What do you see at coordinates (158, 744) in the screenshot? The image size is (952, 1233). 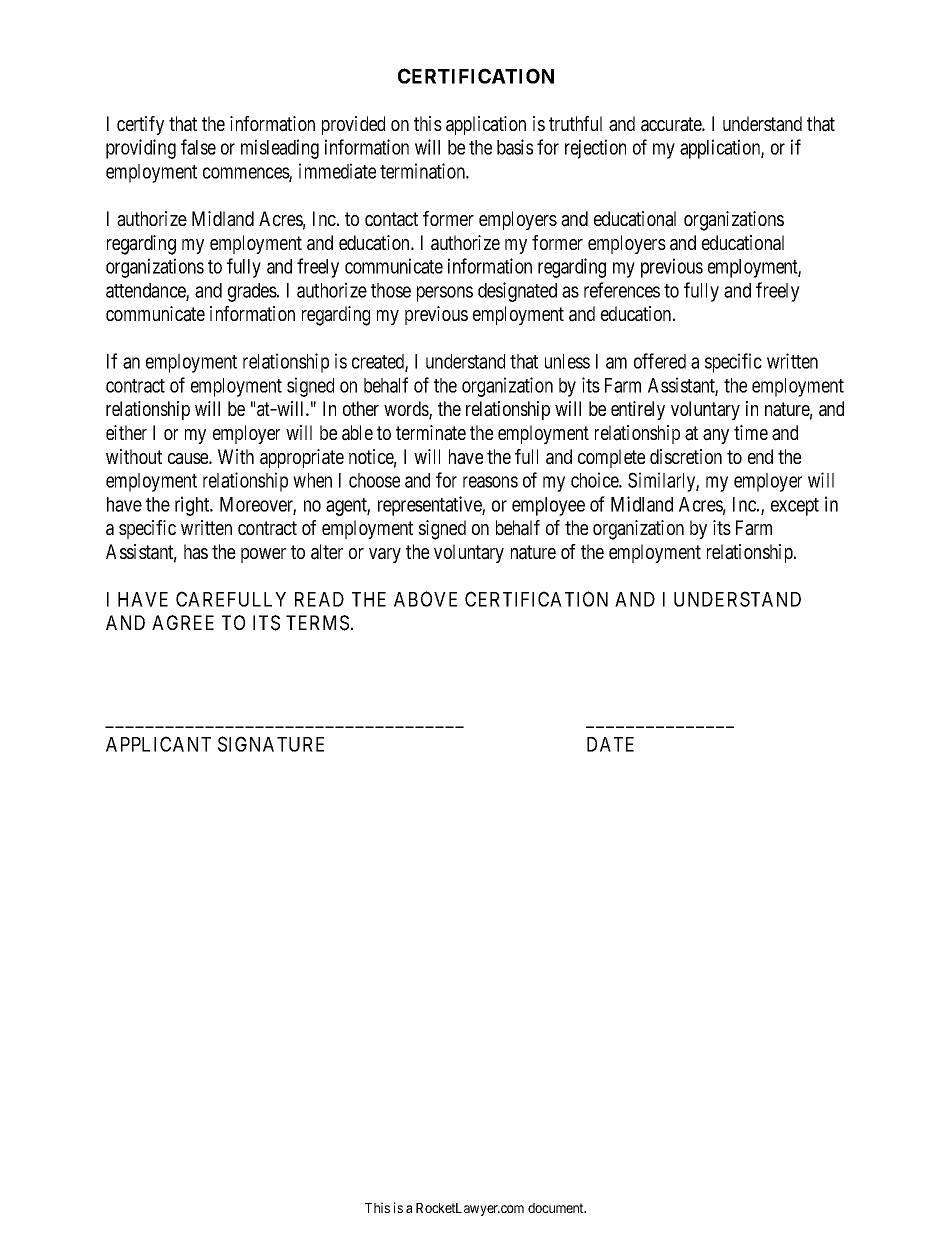 I see `APPLICANT` at bounding box center [158, 744].
